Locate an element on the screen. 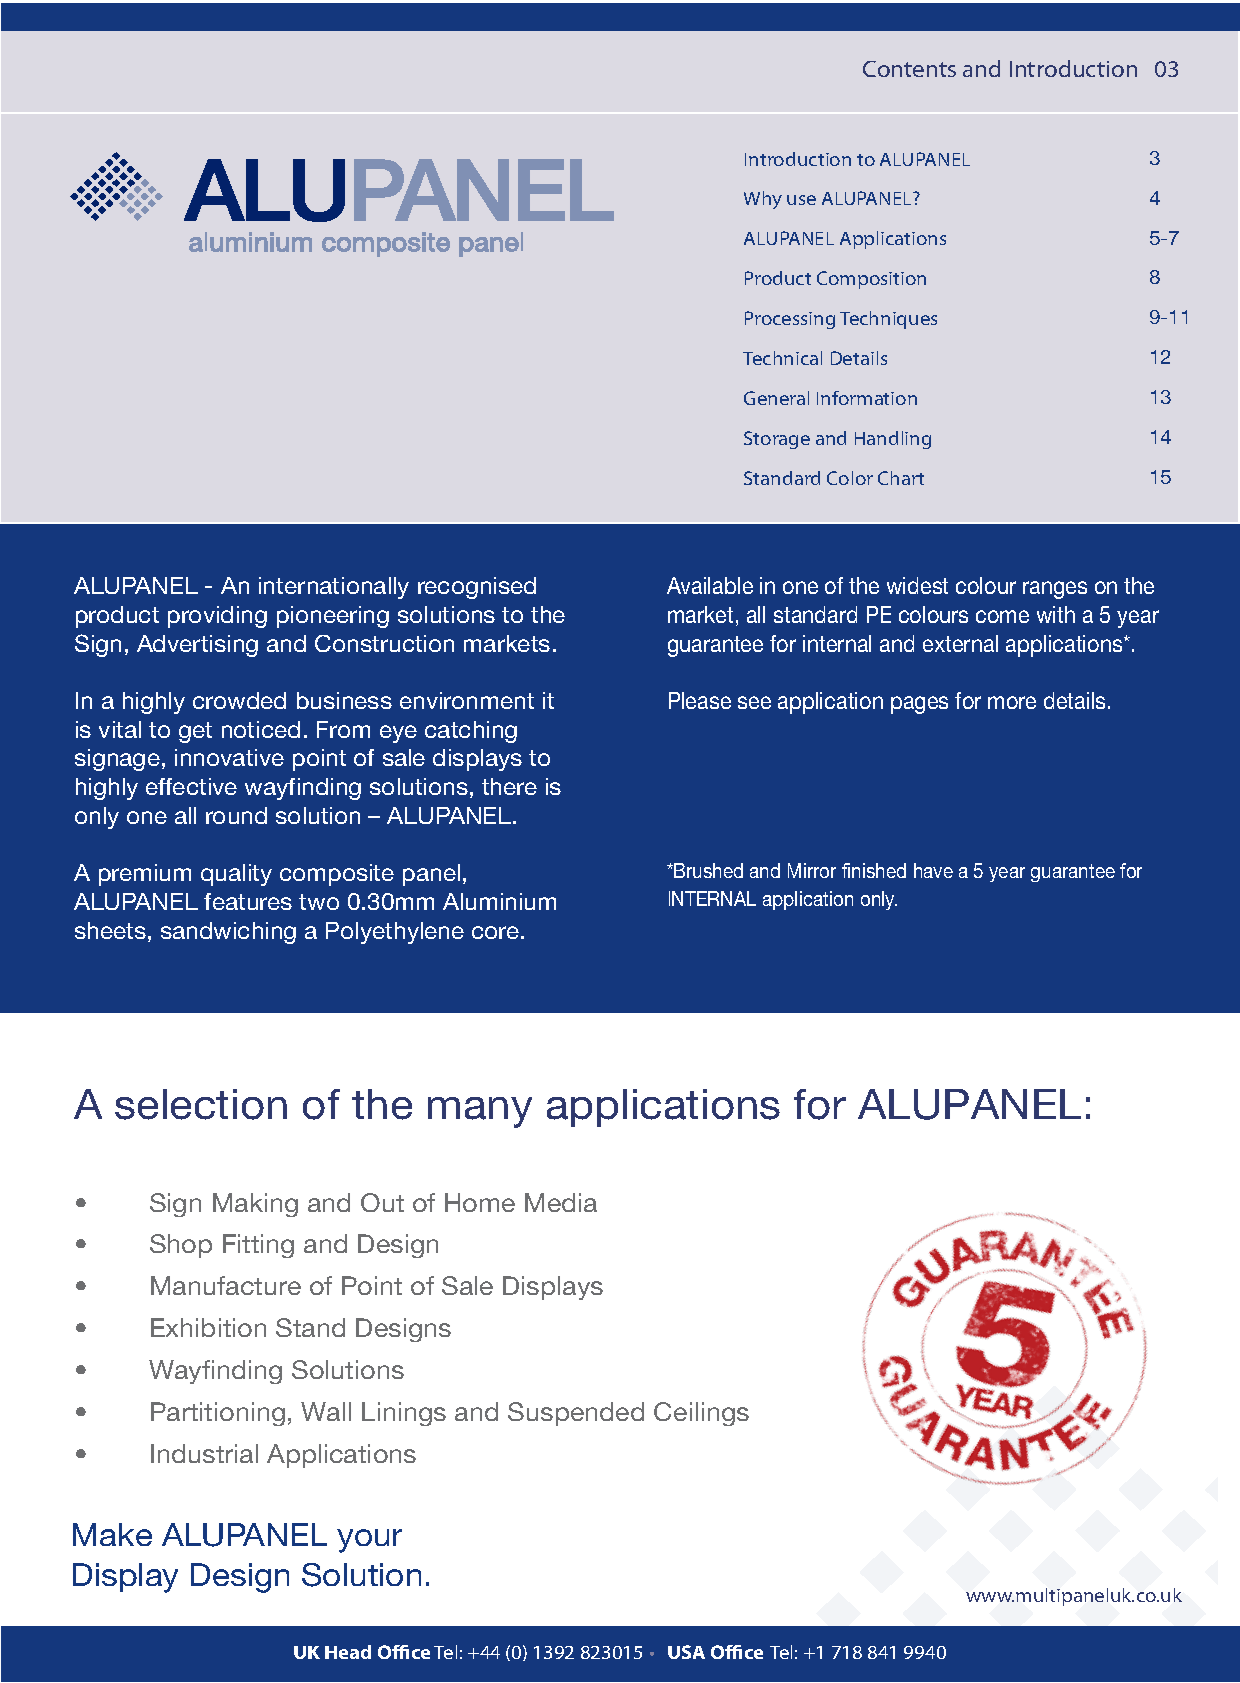 This screenshot has height=1683, width=1240. Aluminium is located at coordinates (499, 901).
